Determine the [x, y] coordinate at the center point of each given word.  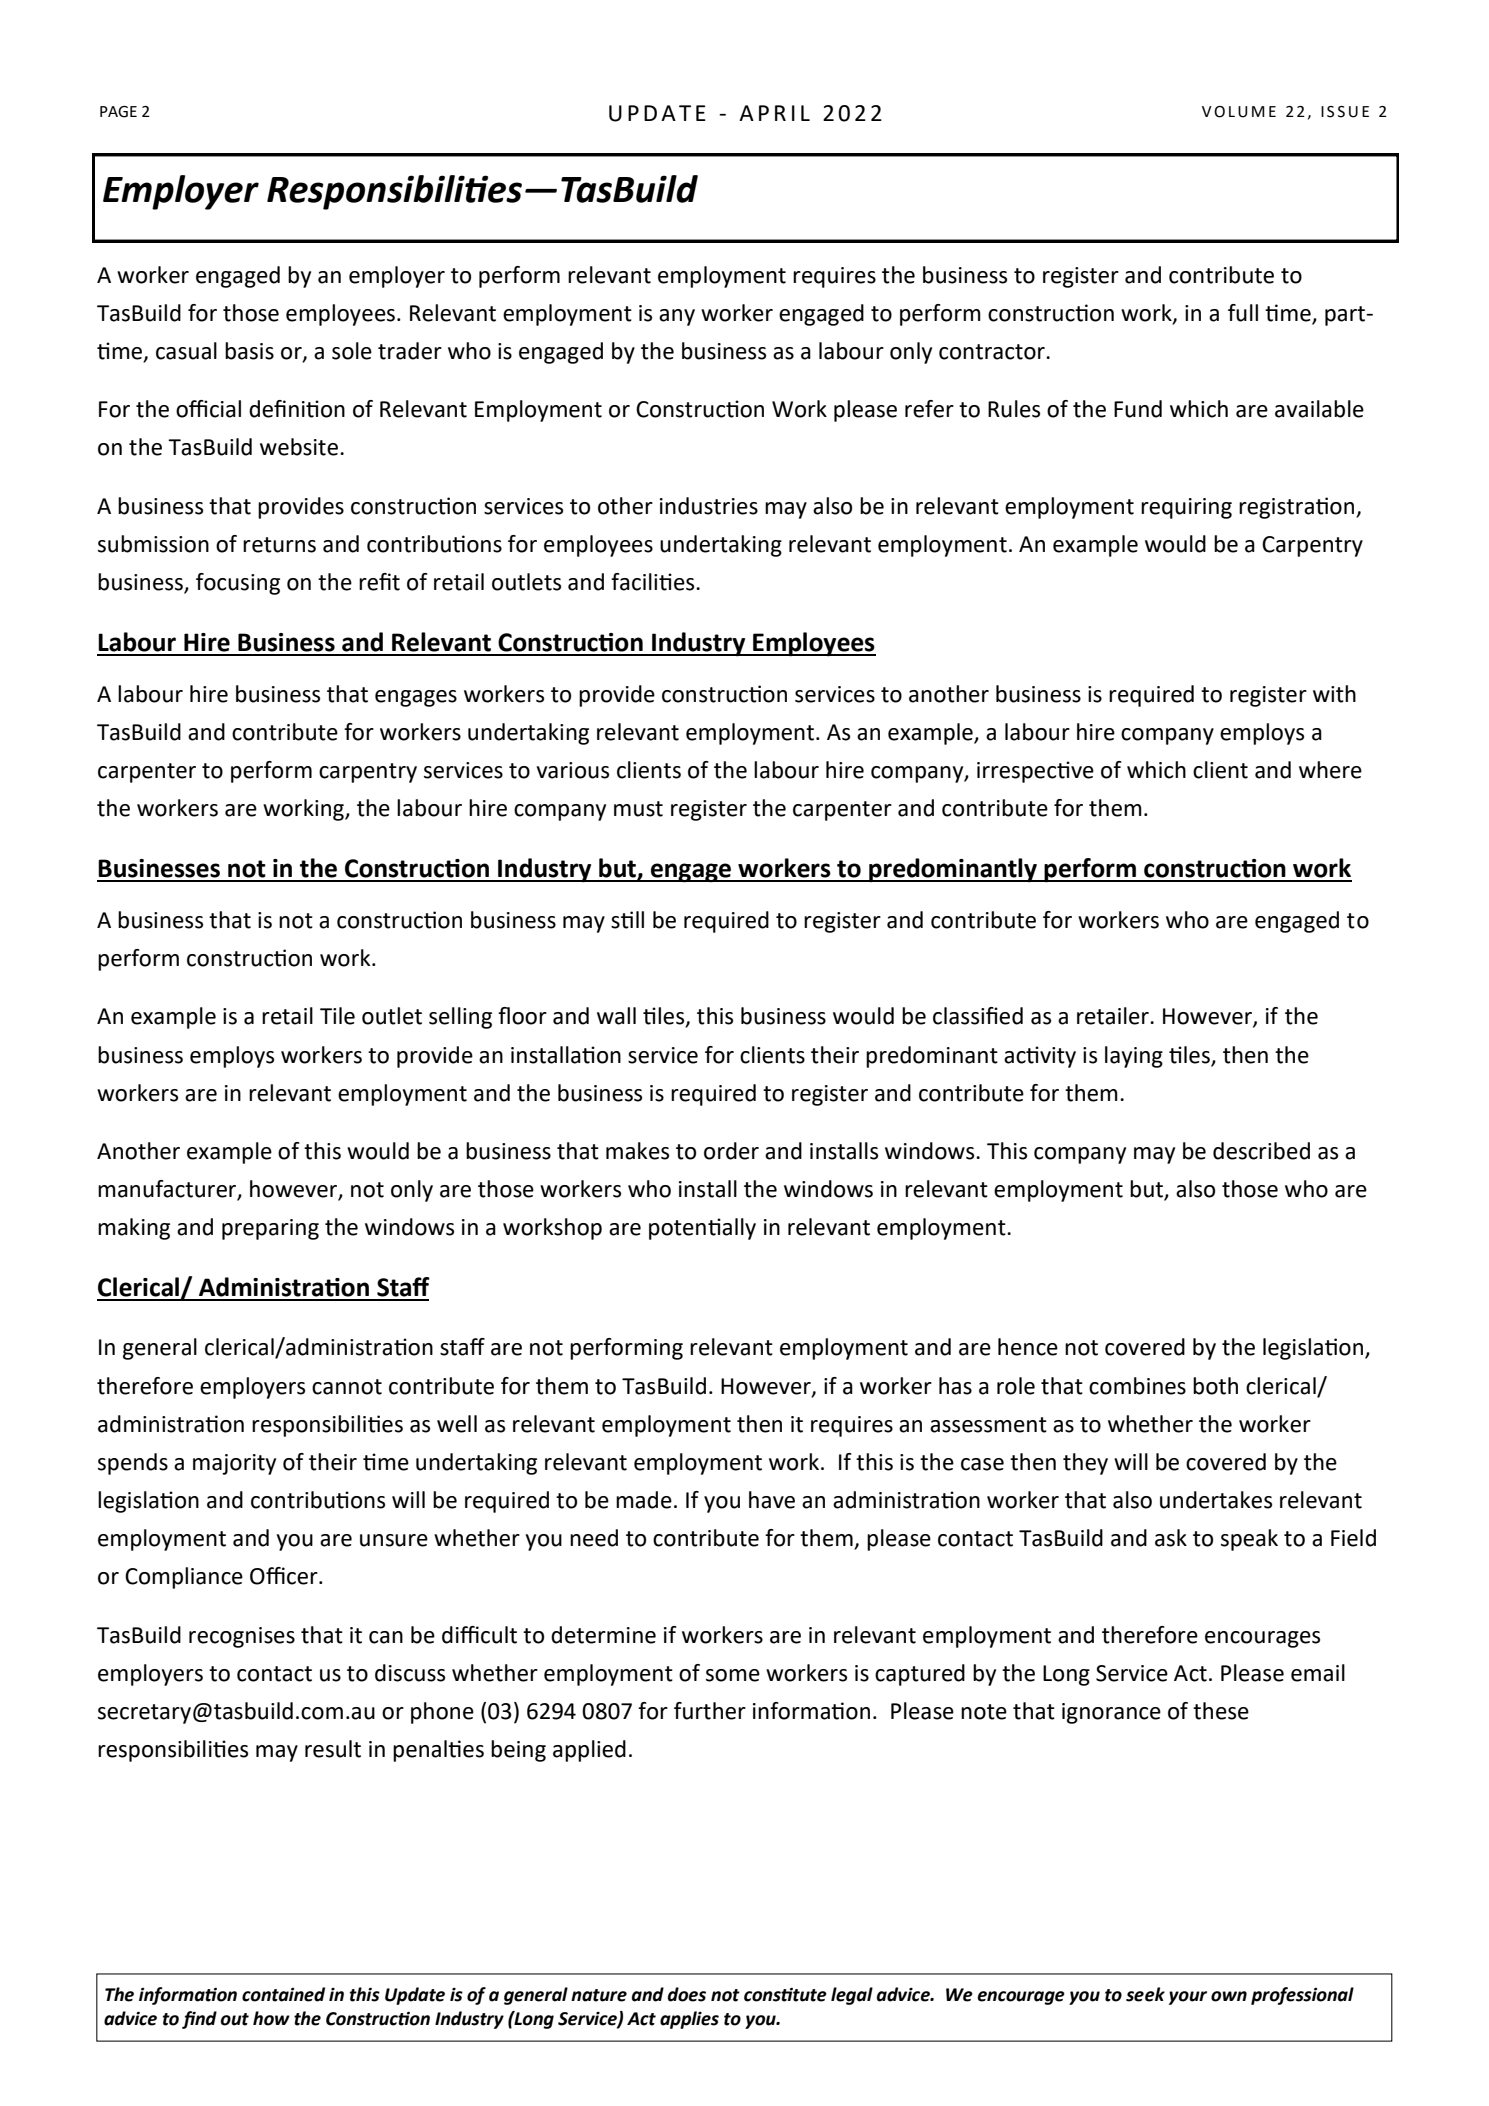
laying [1134, 1057]
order [731, 1151]
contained [283, 1994]
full [1243, 313]
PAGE [118, 112]
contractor [993, 352]
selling [460, 1018]
